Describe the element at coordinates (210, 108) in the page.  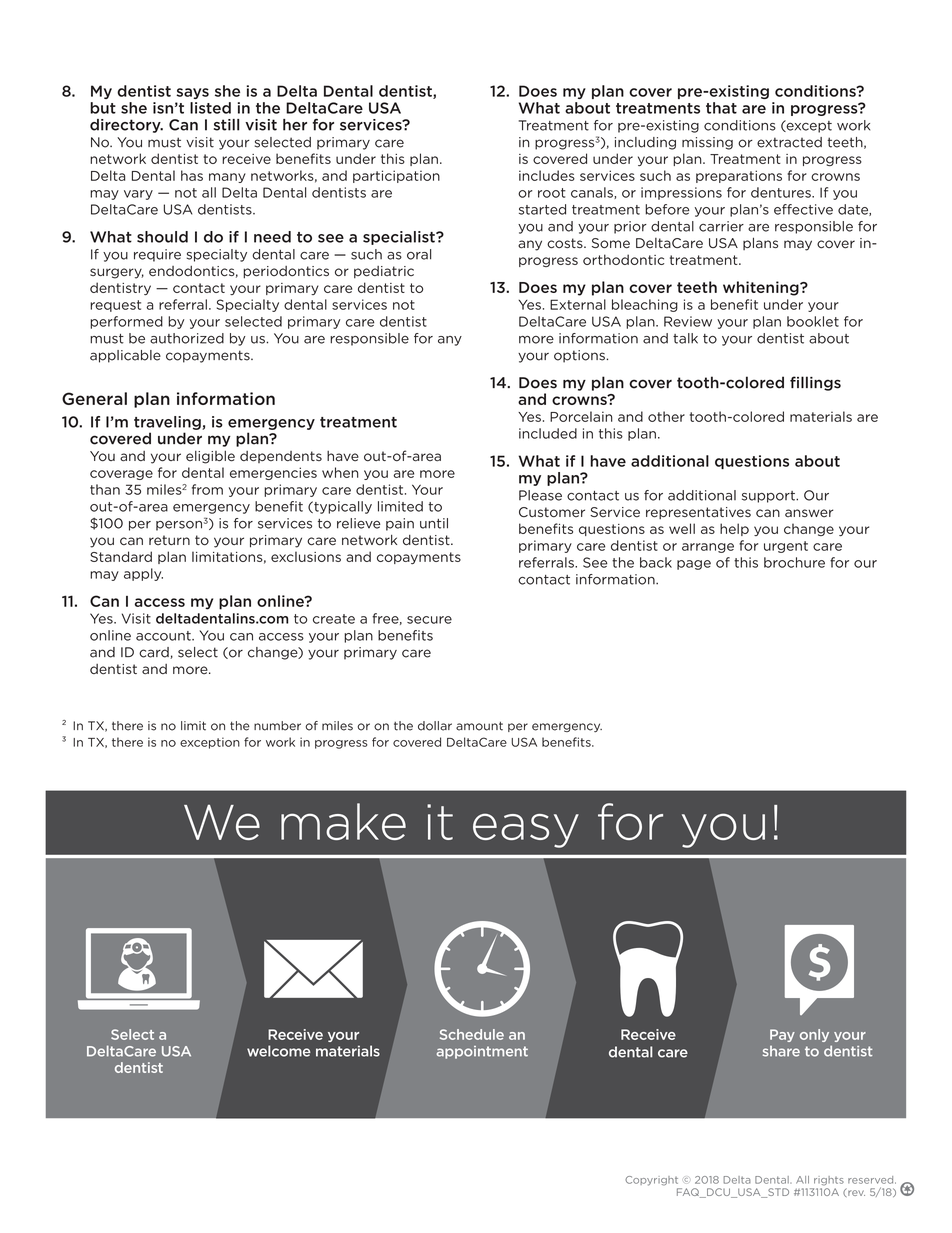
I see `listed` at that location.
